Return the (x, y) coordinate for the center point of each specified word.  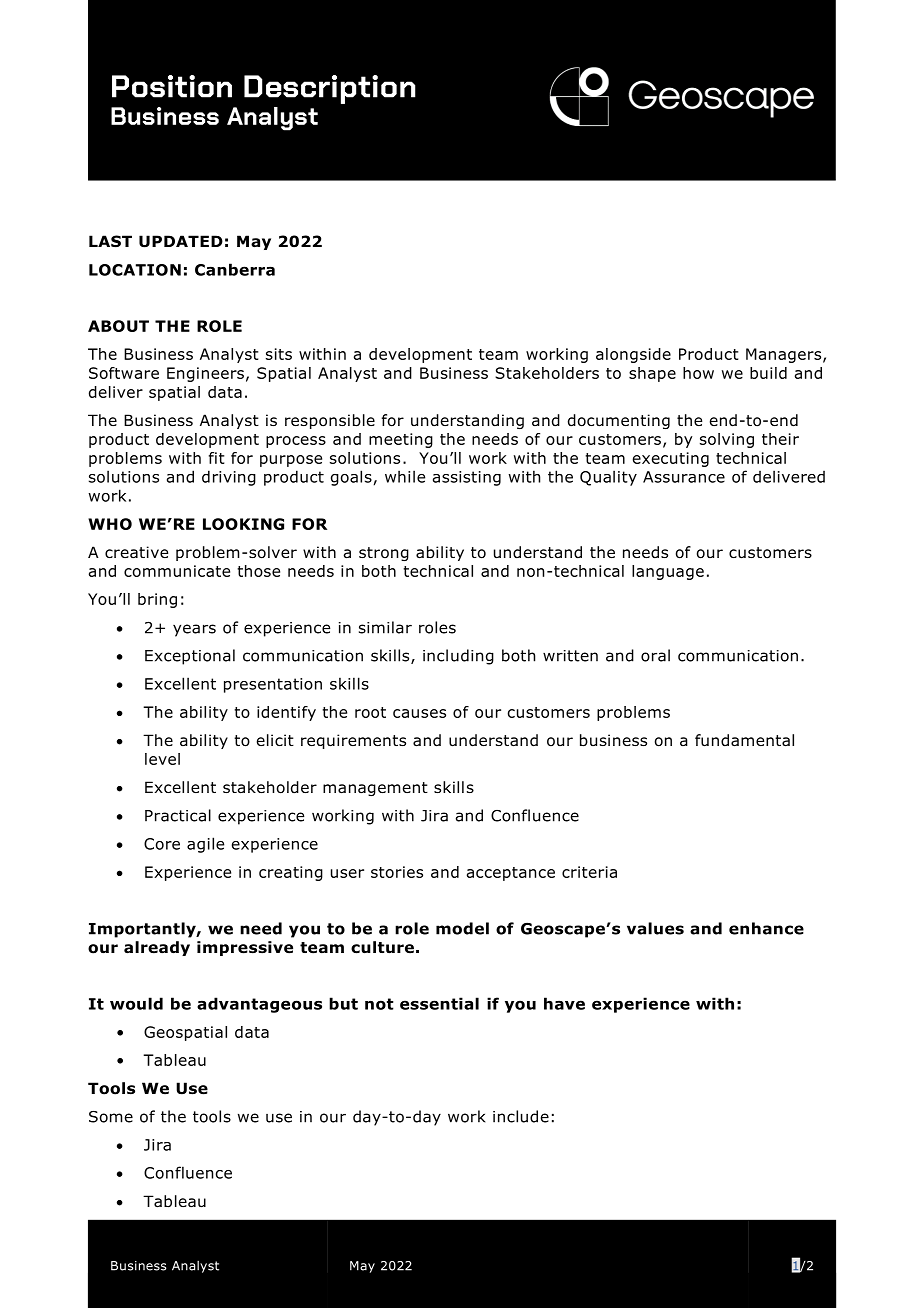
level (162, 759)
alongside (633, 355)
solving (727, 440)
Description (330, 89)
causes (419, 713)
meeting (401, 440)
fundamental (744, 740)
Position (172, 86)
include (521, 1116)
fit (216, 458)
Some (111, 1117)
